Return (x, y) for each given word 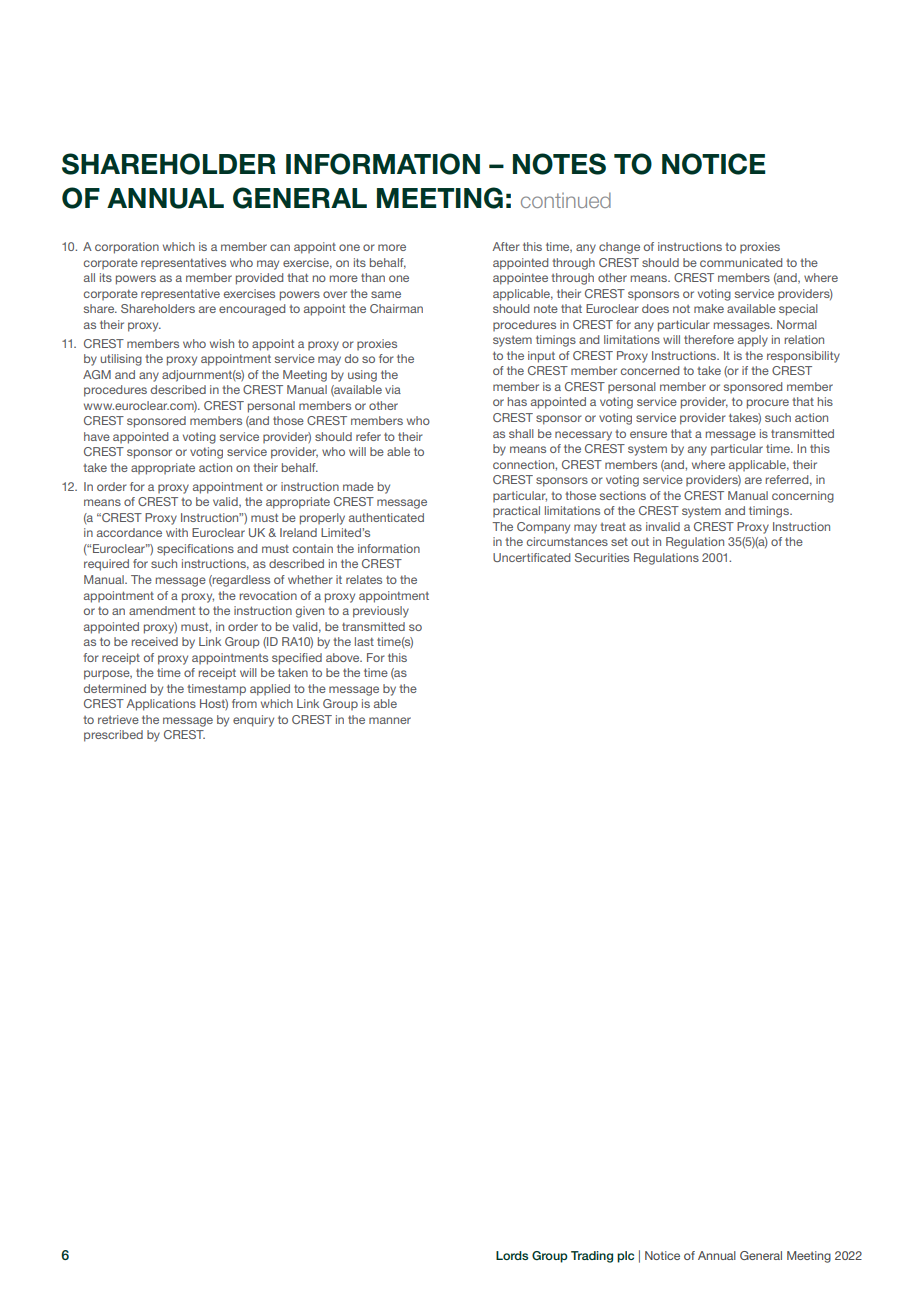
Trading (592, 1257)
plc (625, 1257)
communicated (741, 262)
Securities (602, 557)
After (506, 246)
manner (390, 720)
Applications (161, 705)
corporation (127, 248)
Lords (512, 1255)
